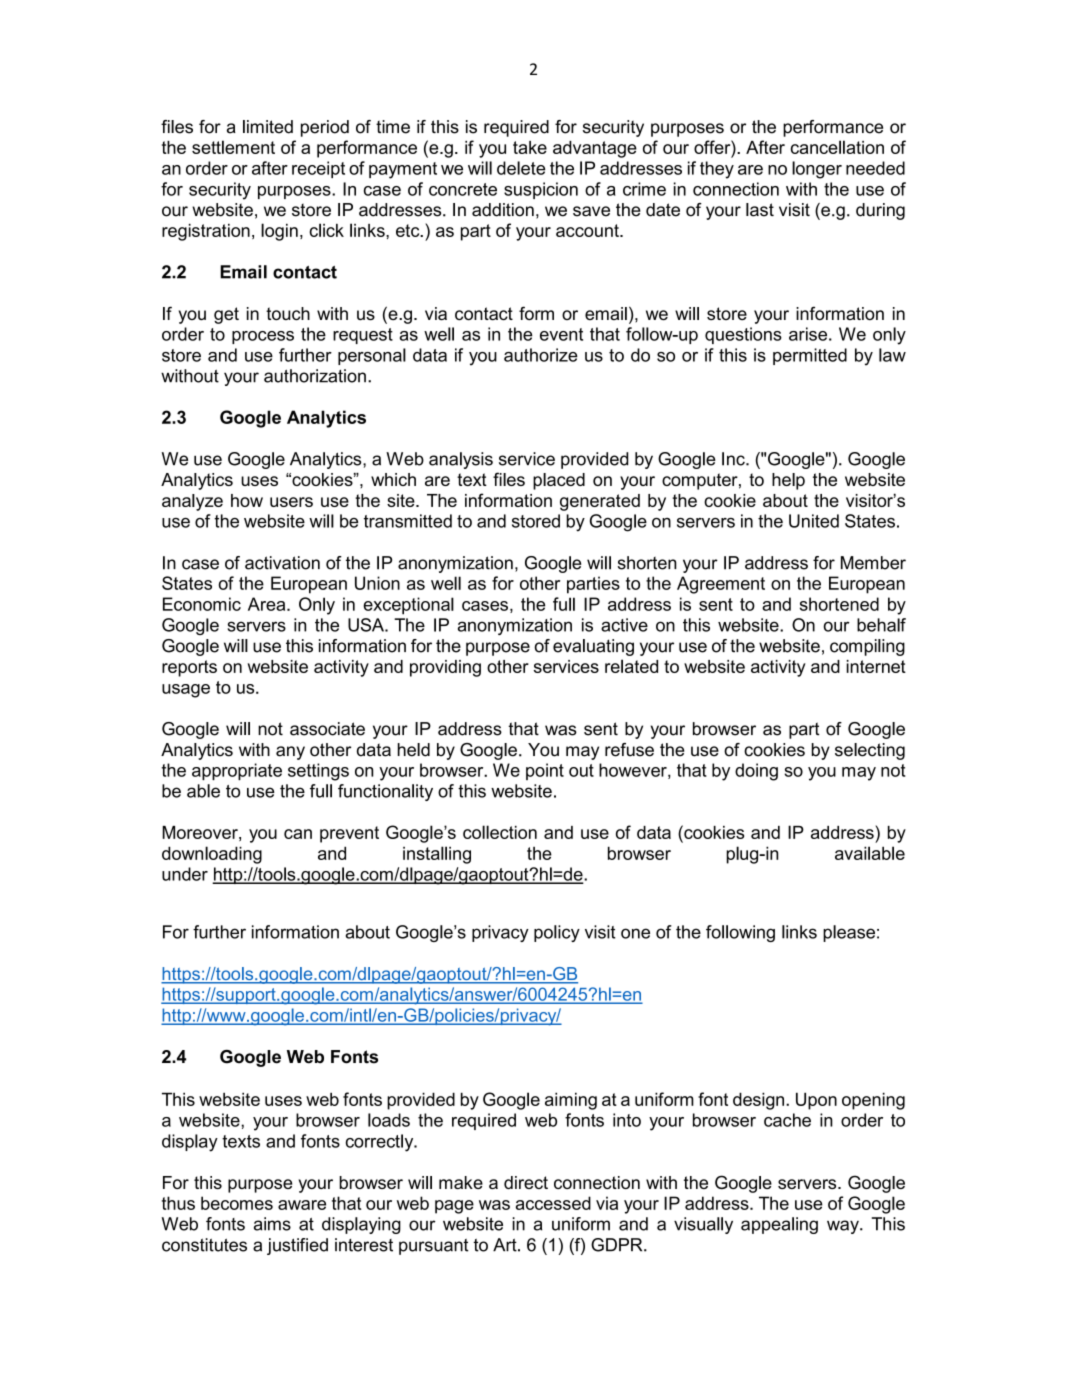 This screenshot has width=1068, height=1383. Describe the element at coordinates (779, 1225) in the screenshot. I see `appealing` at that location.
